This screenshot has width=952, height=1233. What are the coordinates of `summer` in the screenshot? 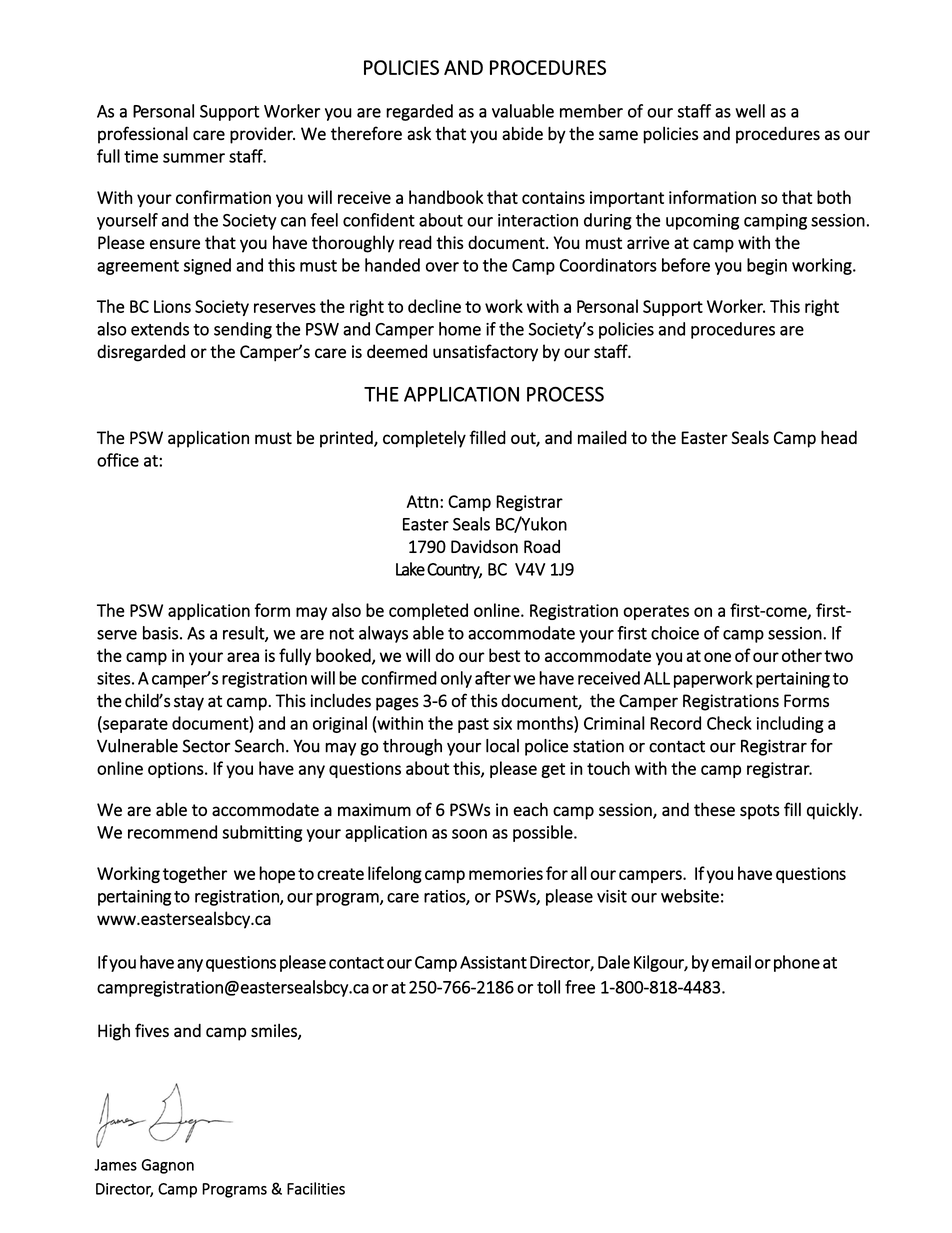 It's located at (194, 158).
